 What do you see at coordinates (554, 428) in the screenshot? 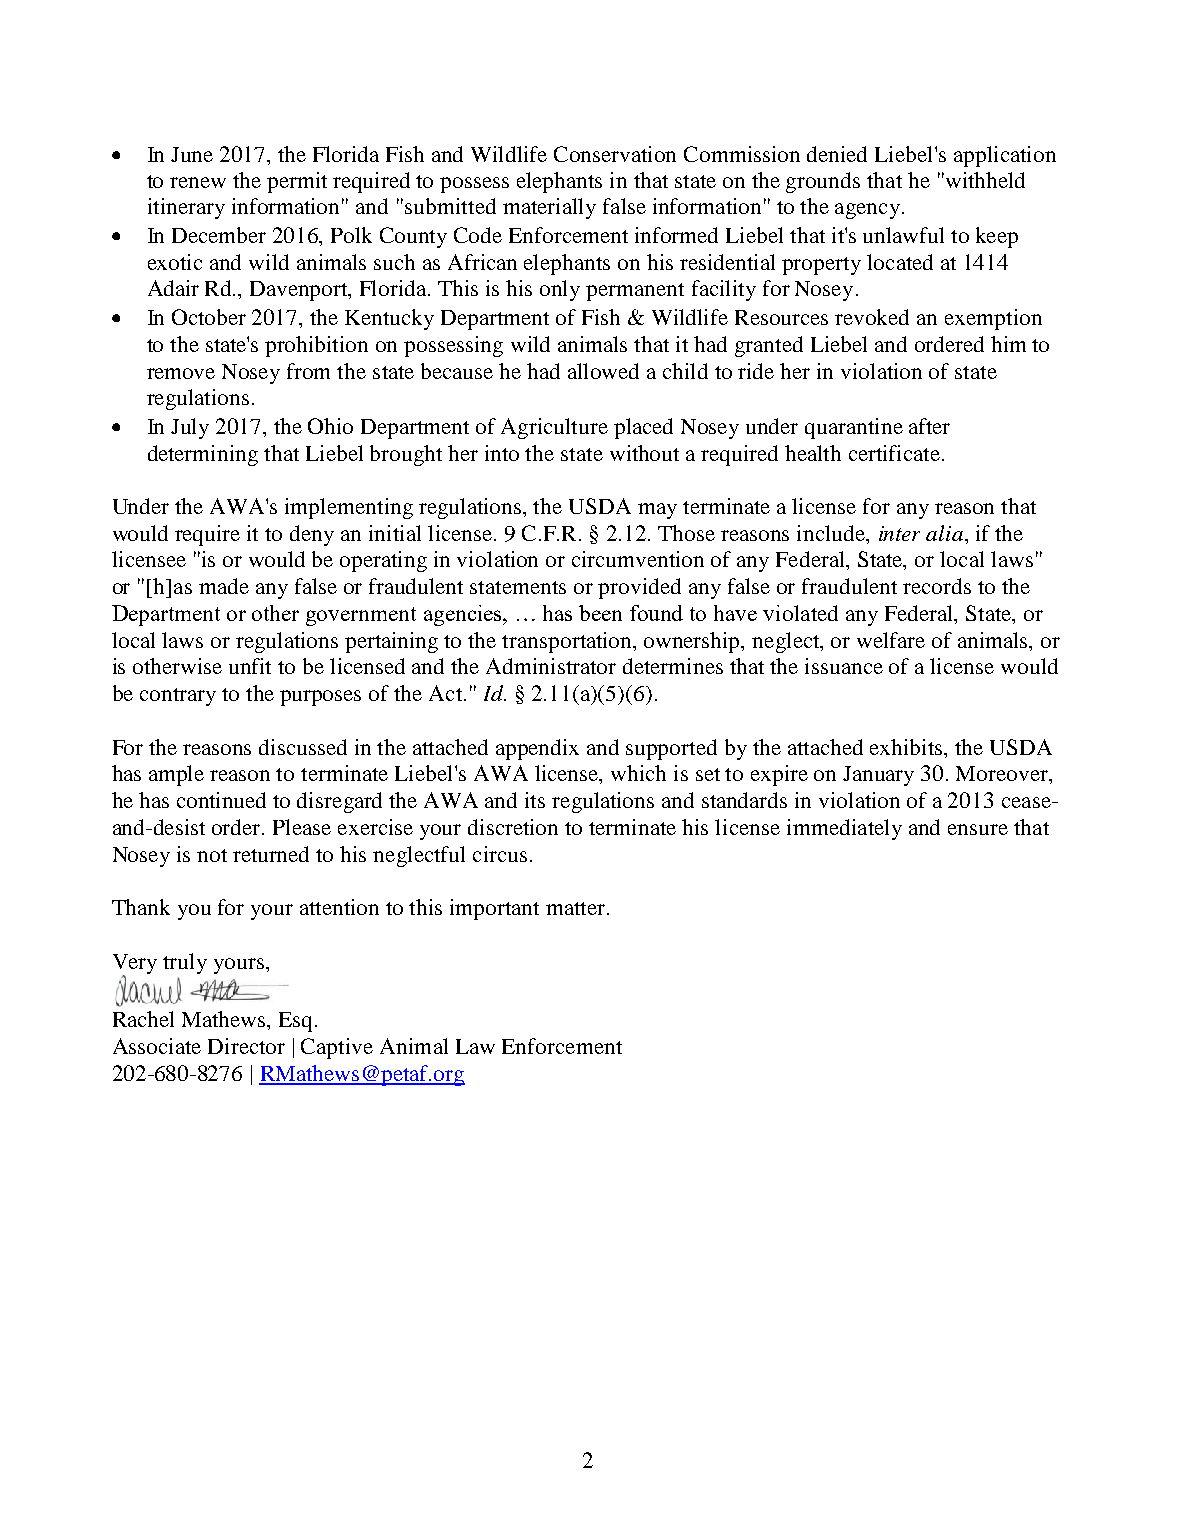
I see `Agriculture` at bounding box center [554, 428].
